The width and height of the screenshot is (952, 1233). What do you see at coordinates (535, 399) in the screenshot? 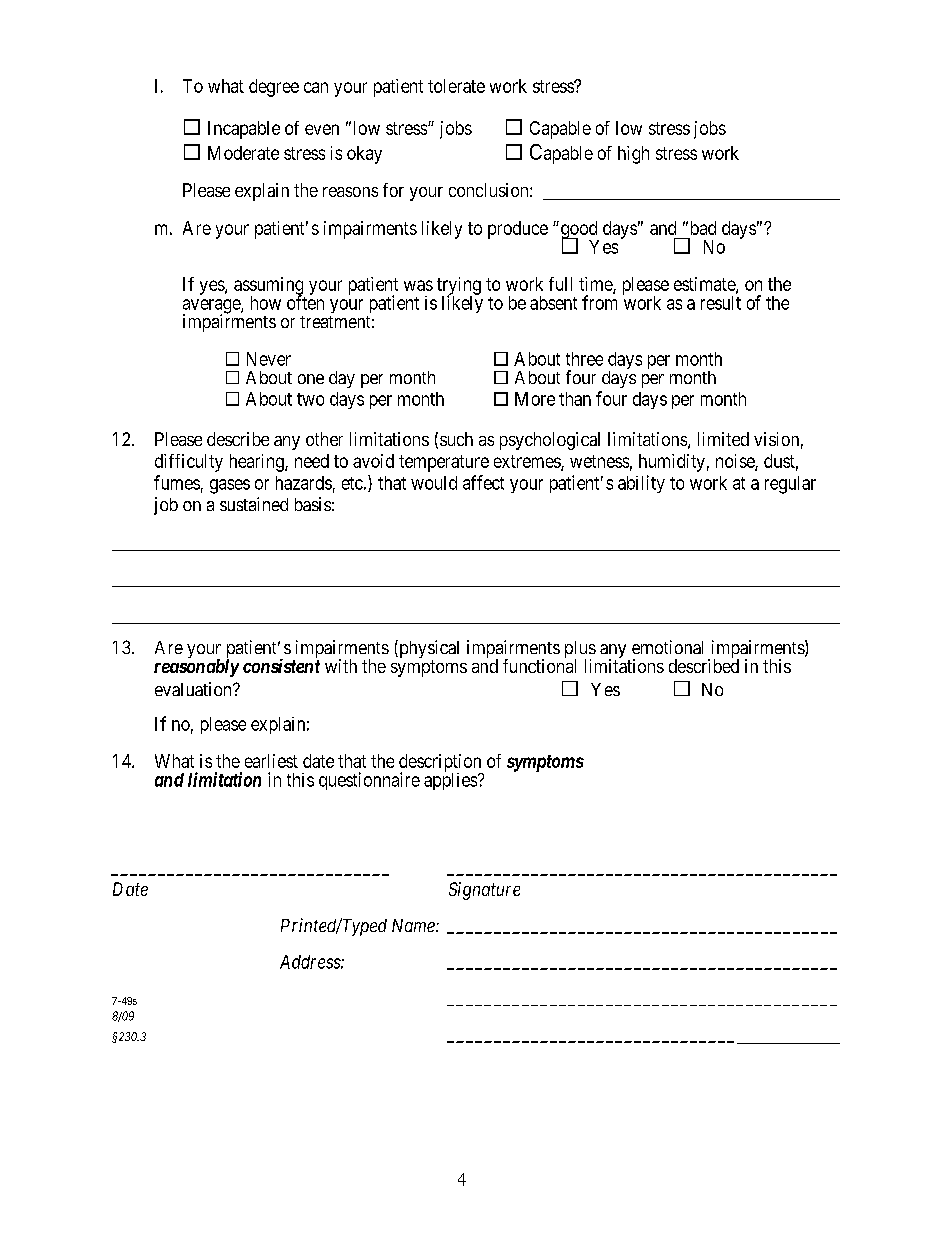
I see `More` at bounding box center [535, 399].
